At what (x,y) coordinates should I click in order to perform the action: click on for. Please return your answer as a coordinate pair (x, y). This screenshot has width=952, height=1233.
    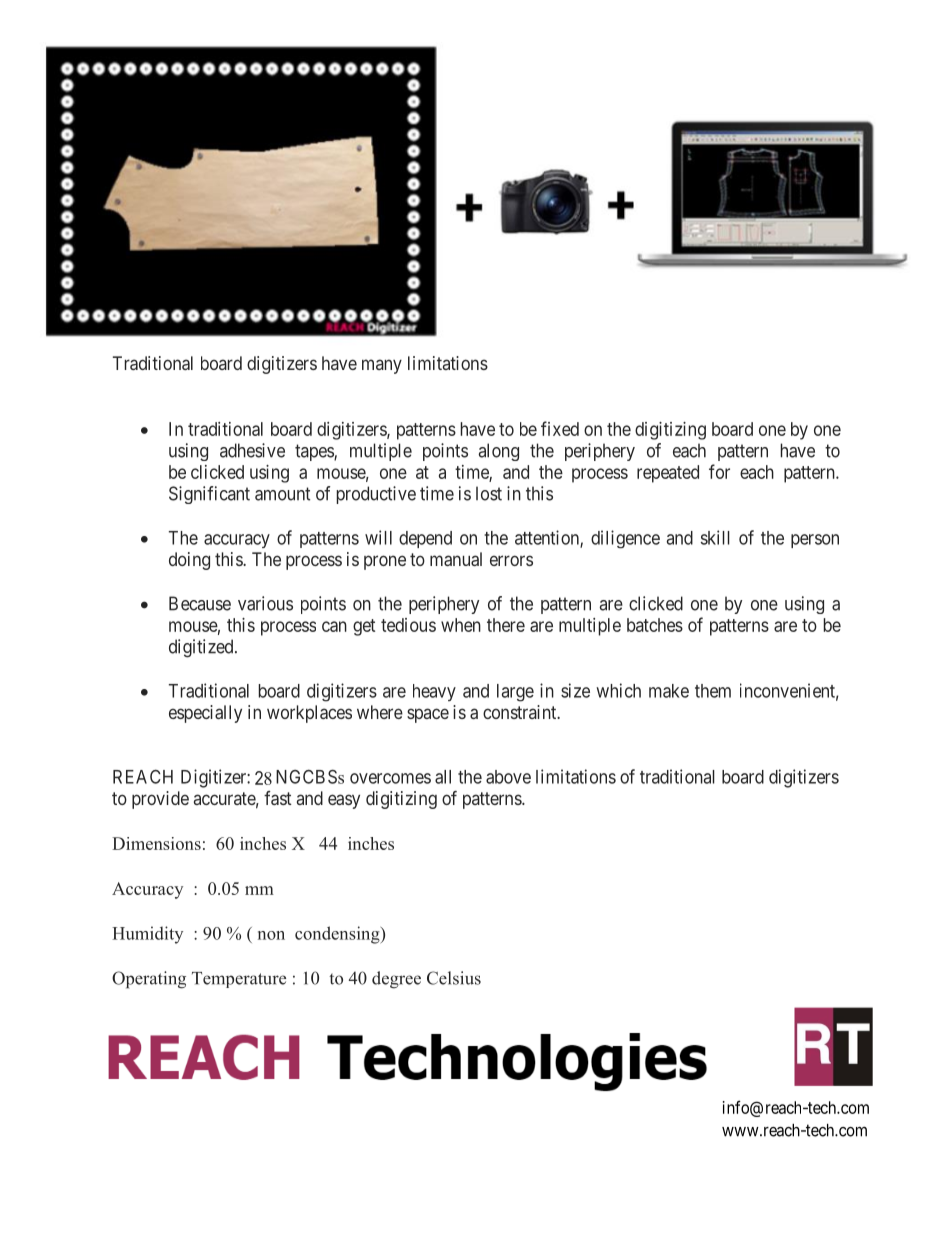
    Looking at the image, I should click on (719, 471).
